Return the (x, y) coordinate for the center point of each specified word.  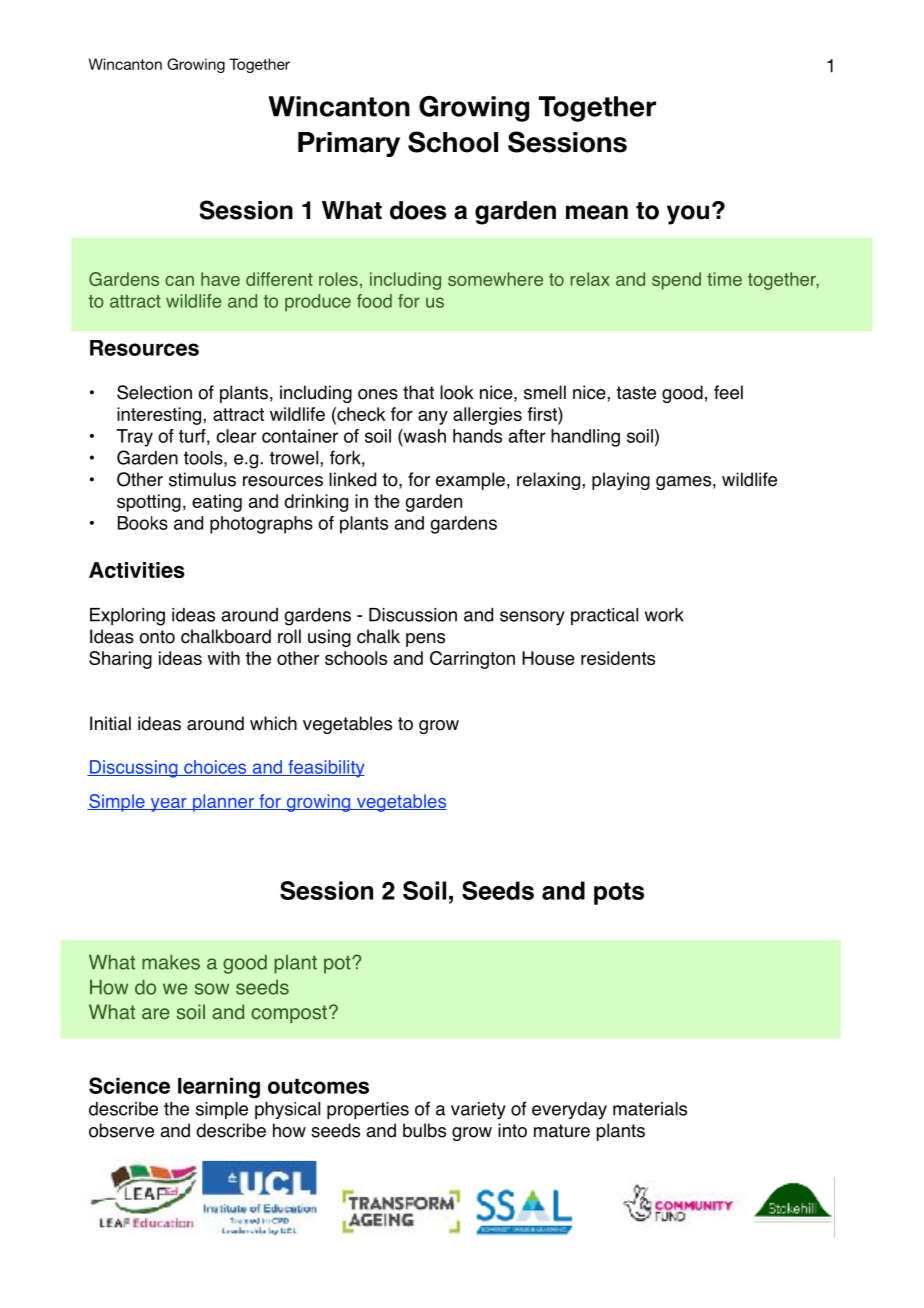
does (418, 210)
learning (219, 1088)
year (168, 805)
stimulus (202, 479)
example (470, 481)
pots (619, 893)
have (220, 279)
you (688, 215)
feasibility (325, 769)
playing (621, 481)
